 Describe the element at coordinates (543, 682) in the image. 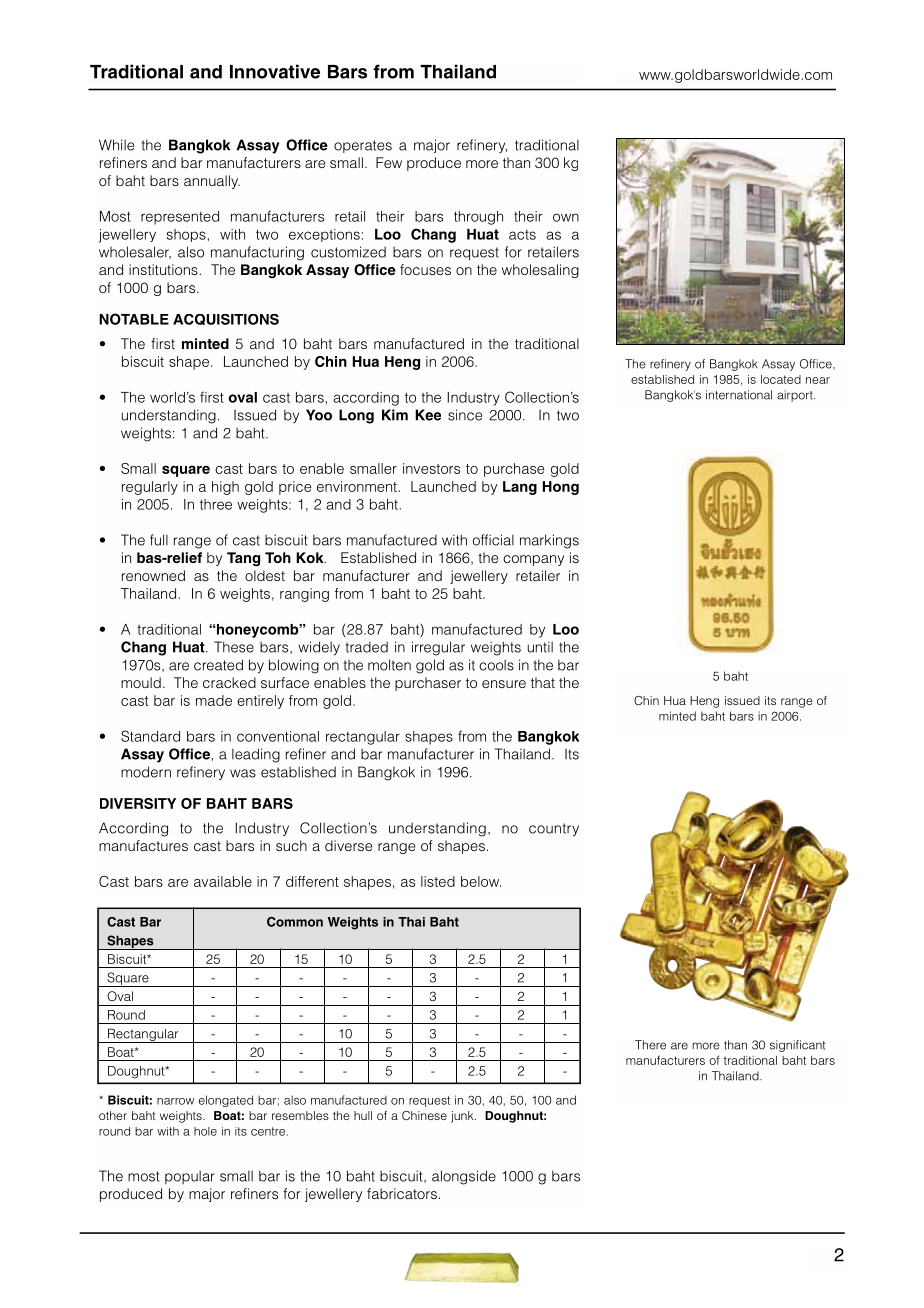

I see `that` at that location.
